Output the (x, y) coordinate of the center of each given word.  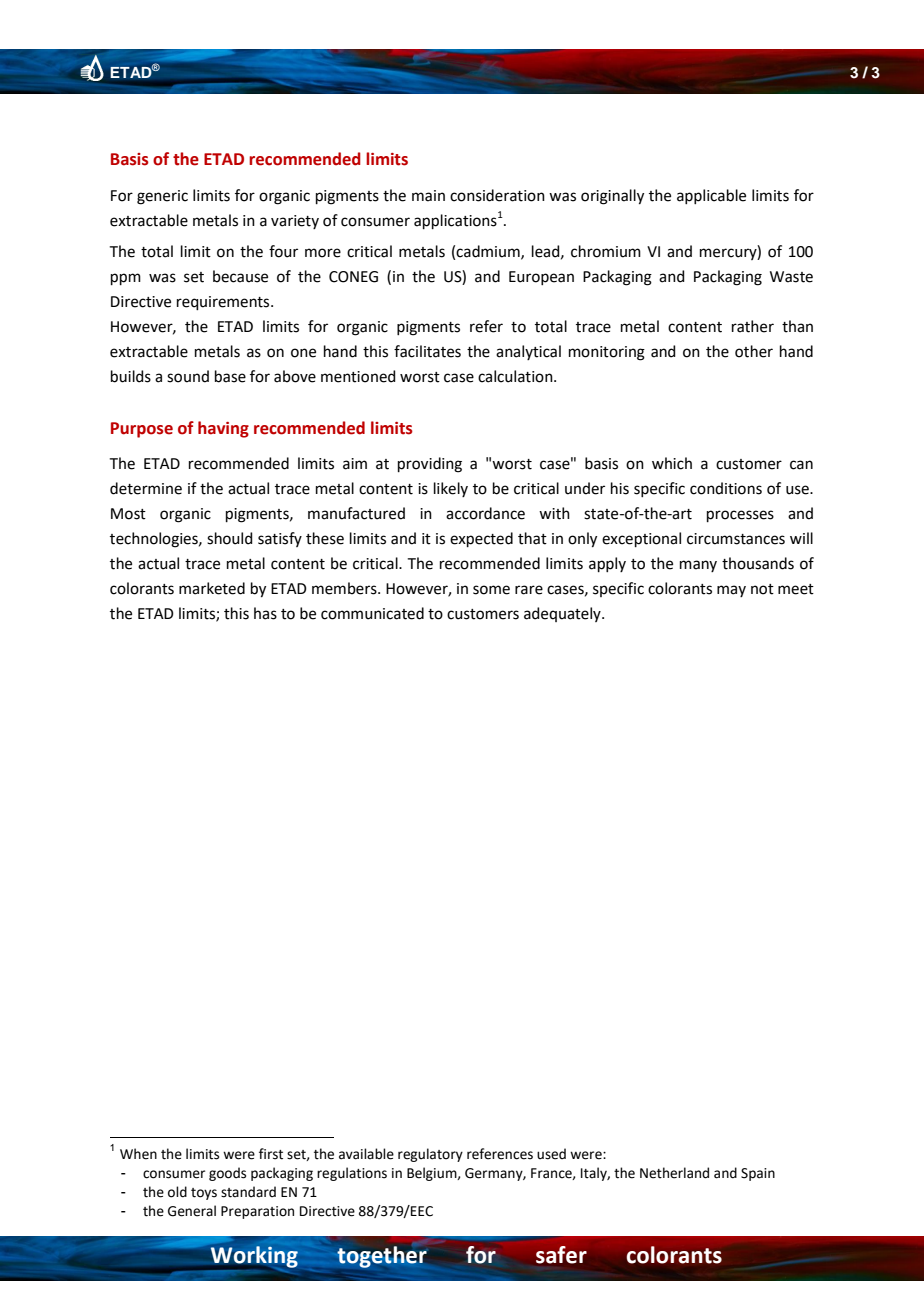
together (381, 1257)
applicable (711, 196)
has (265, 613)
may (731, 591)
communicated (372, 613)
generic (162, 197)
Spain (758, 1174)
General (192, 1211)
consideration (497, 195)
